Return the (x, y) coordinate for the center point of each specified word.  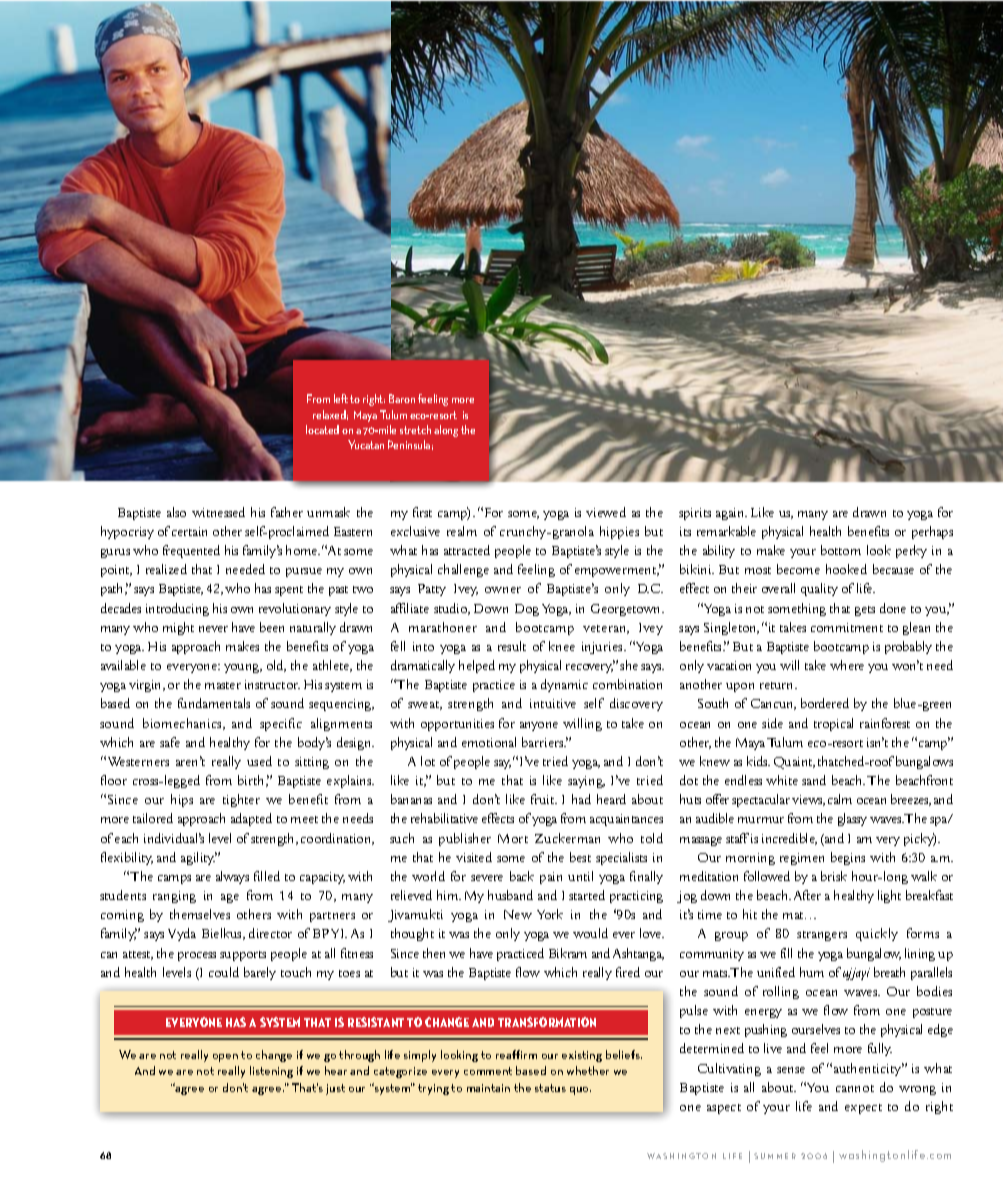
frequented (191, 551)
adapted (251, 819)
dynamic (564, 685)
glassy (852, 819)
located (322, 429)
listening (271, 1072)
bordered (825, 703)
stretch (415, 429)
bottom (841, 550)
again (731, 514)
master (223, 685)
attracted (467, 550)
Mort (513, 838)
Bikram (568, 953)
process (197, 956)
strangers (822, 936)
